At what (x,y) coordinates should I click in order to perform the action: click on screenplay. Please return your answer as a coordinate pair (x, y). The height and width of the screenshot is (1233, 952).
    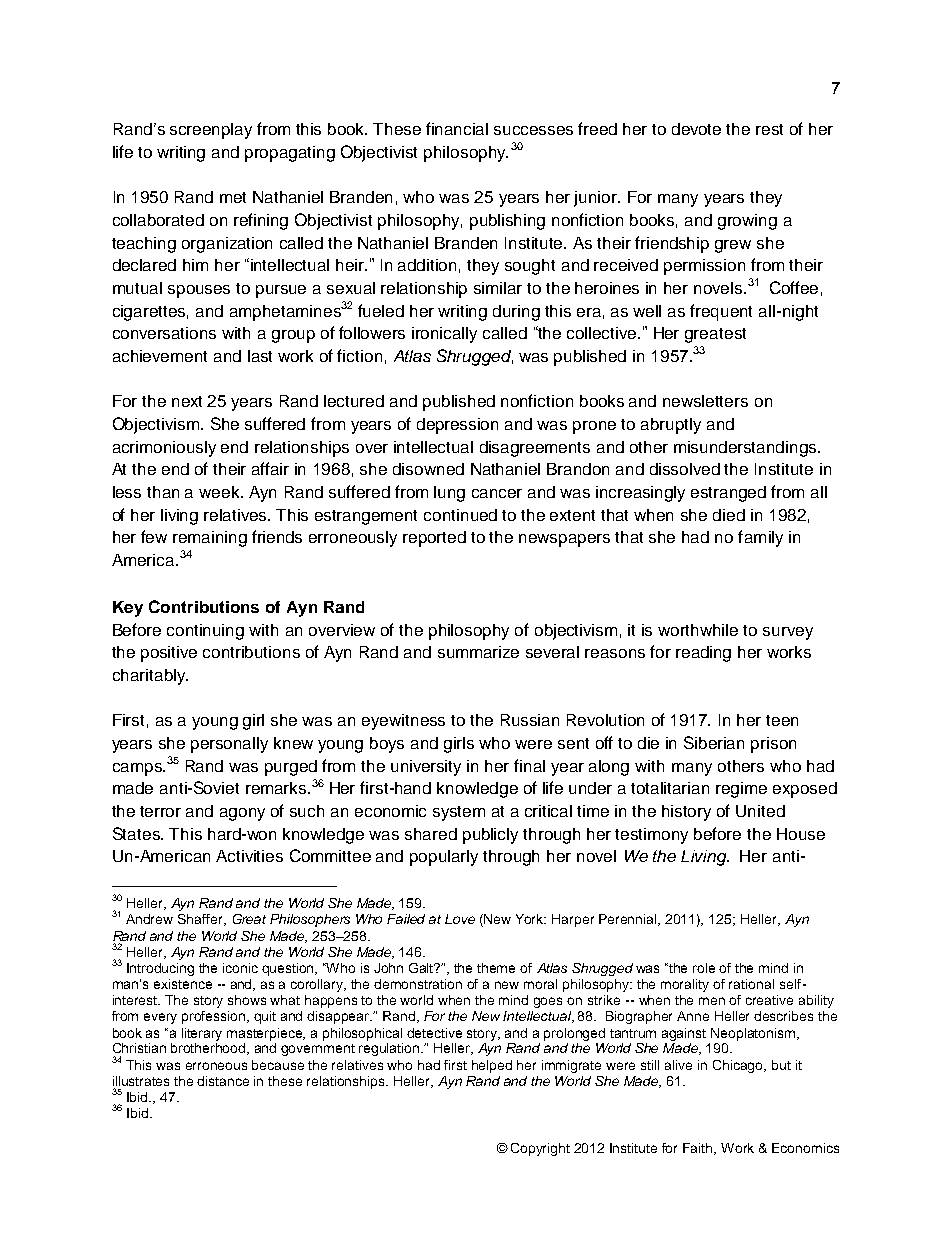
    Looking at the image, I should click on (211, 131).
